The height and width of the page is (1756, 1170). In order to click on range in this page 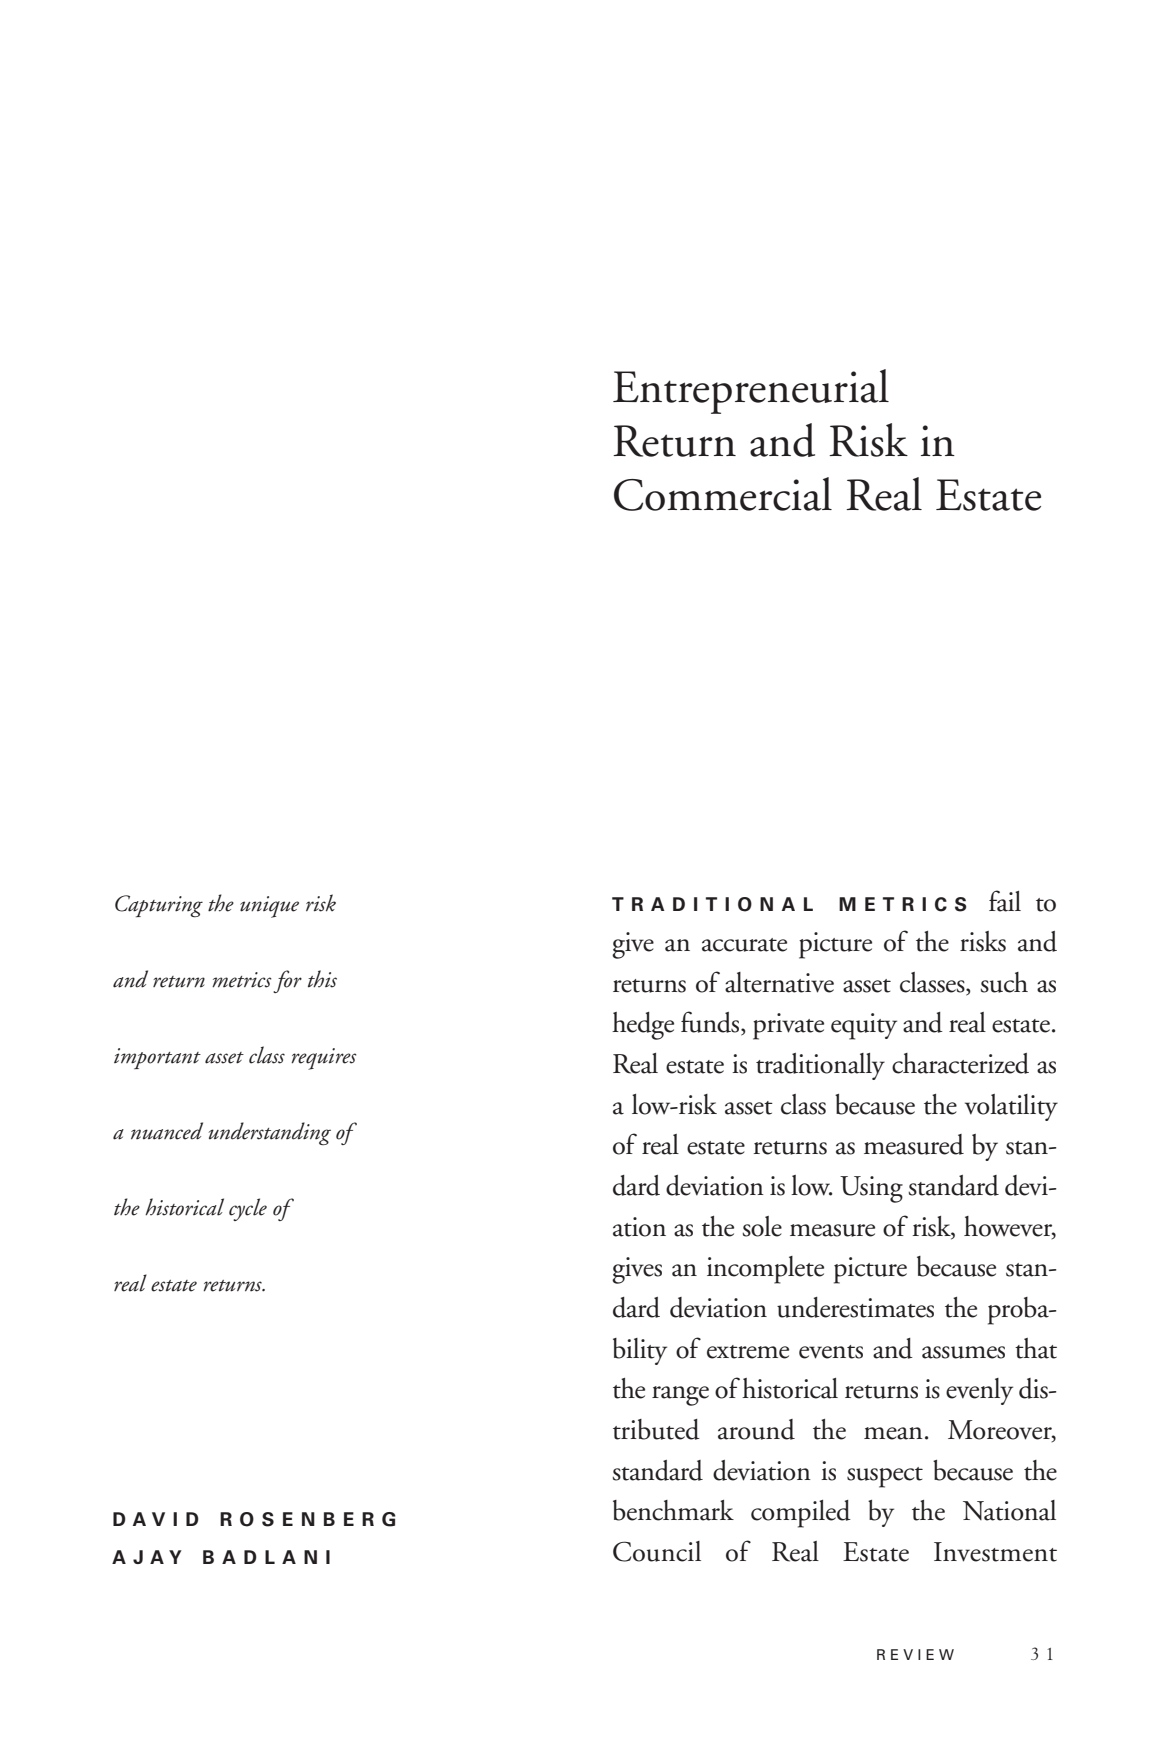, I will do `click(680, 1396)`.
